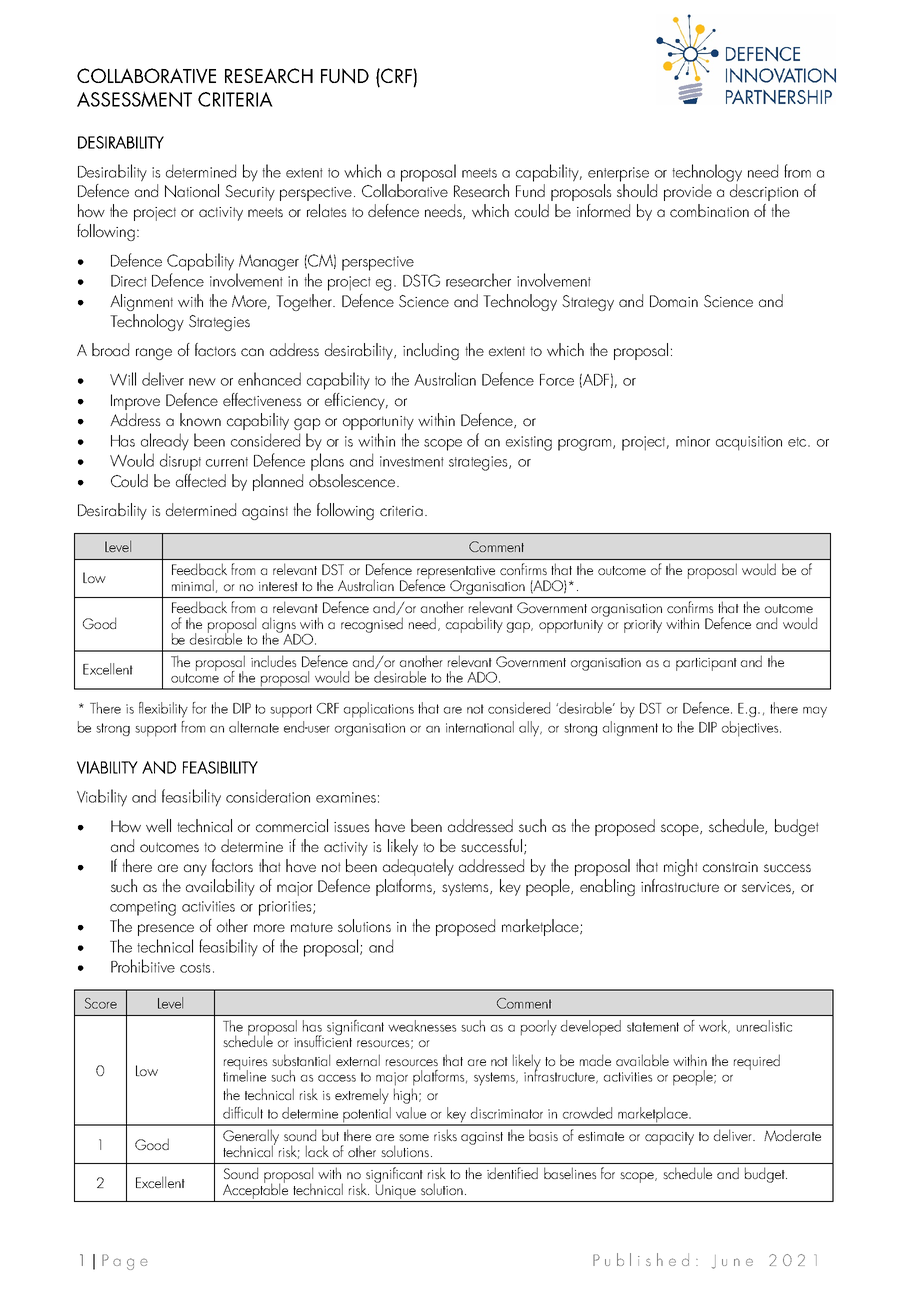 The height and width of the screenshot is (1308, 924). Describe the element at coordinates (767, 888) in the screenshot. I see `services` at that location.
